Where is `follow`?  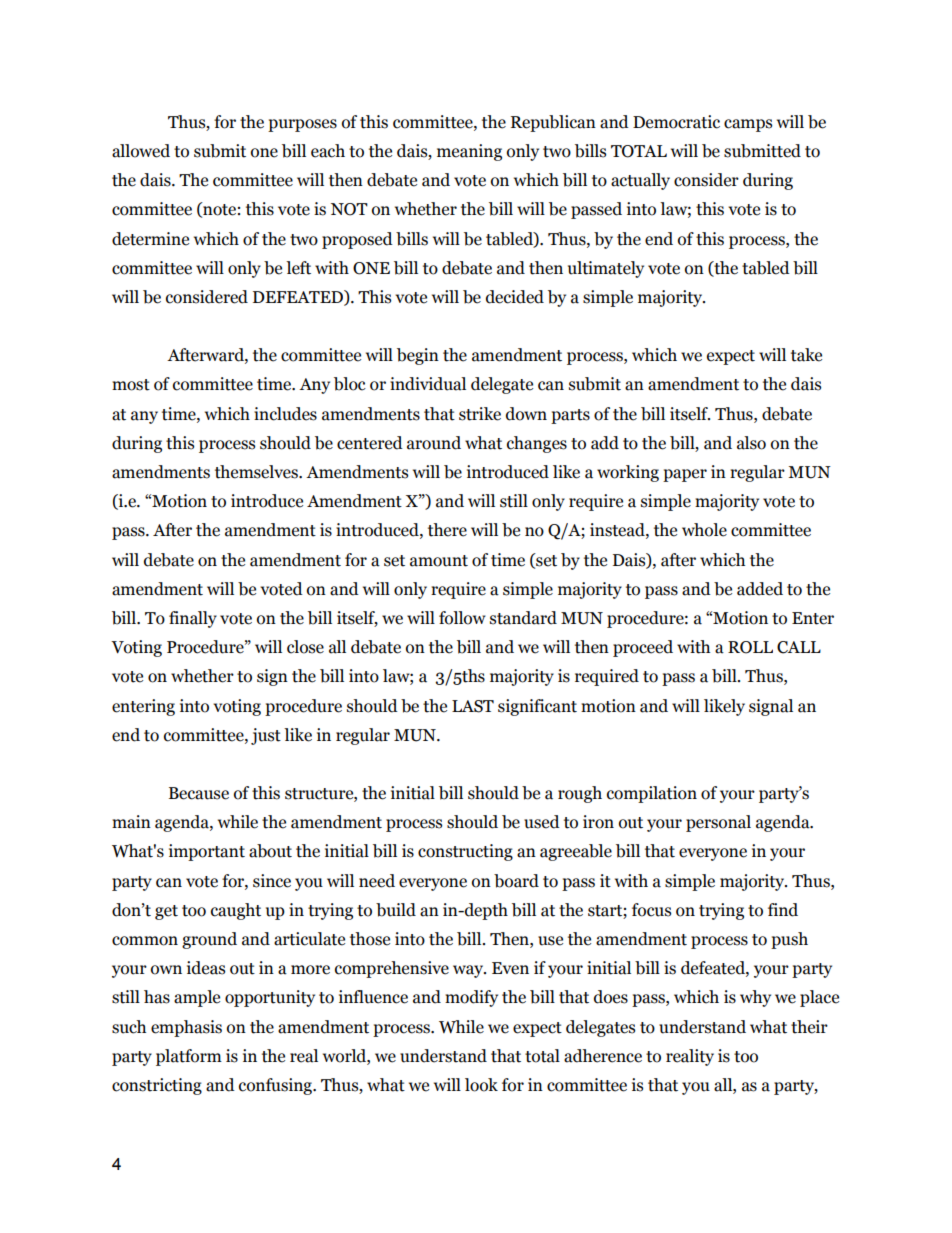
follow is located at coordinates (462, 618).
